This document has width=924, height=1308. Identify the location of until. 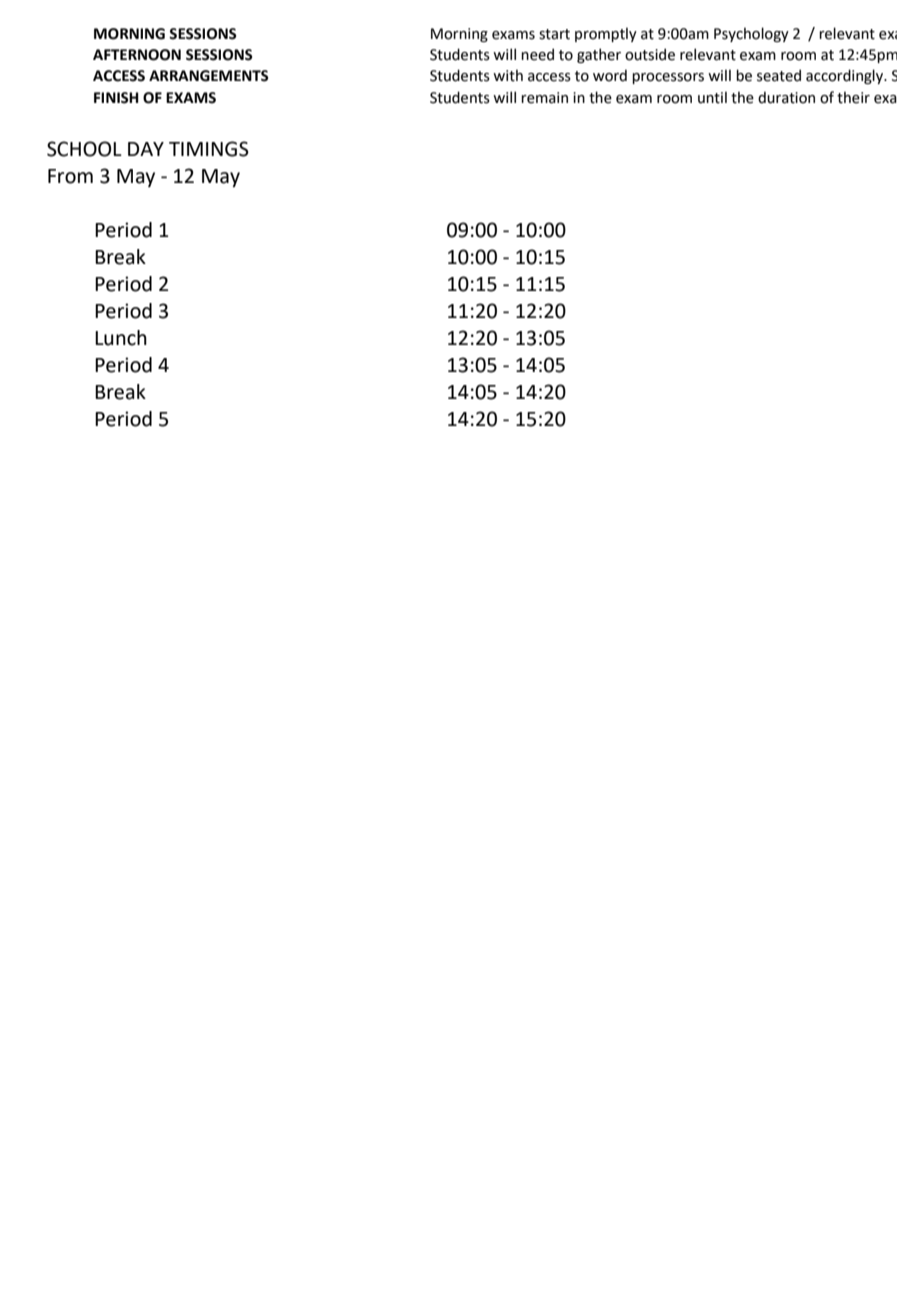
(712, 97).
